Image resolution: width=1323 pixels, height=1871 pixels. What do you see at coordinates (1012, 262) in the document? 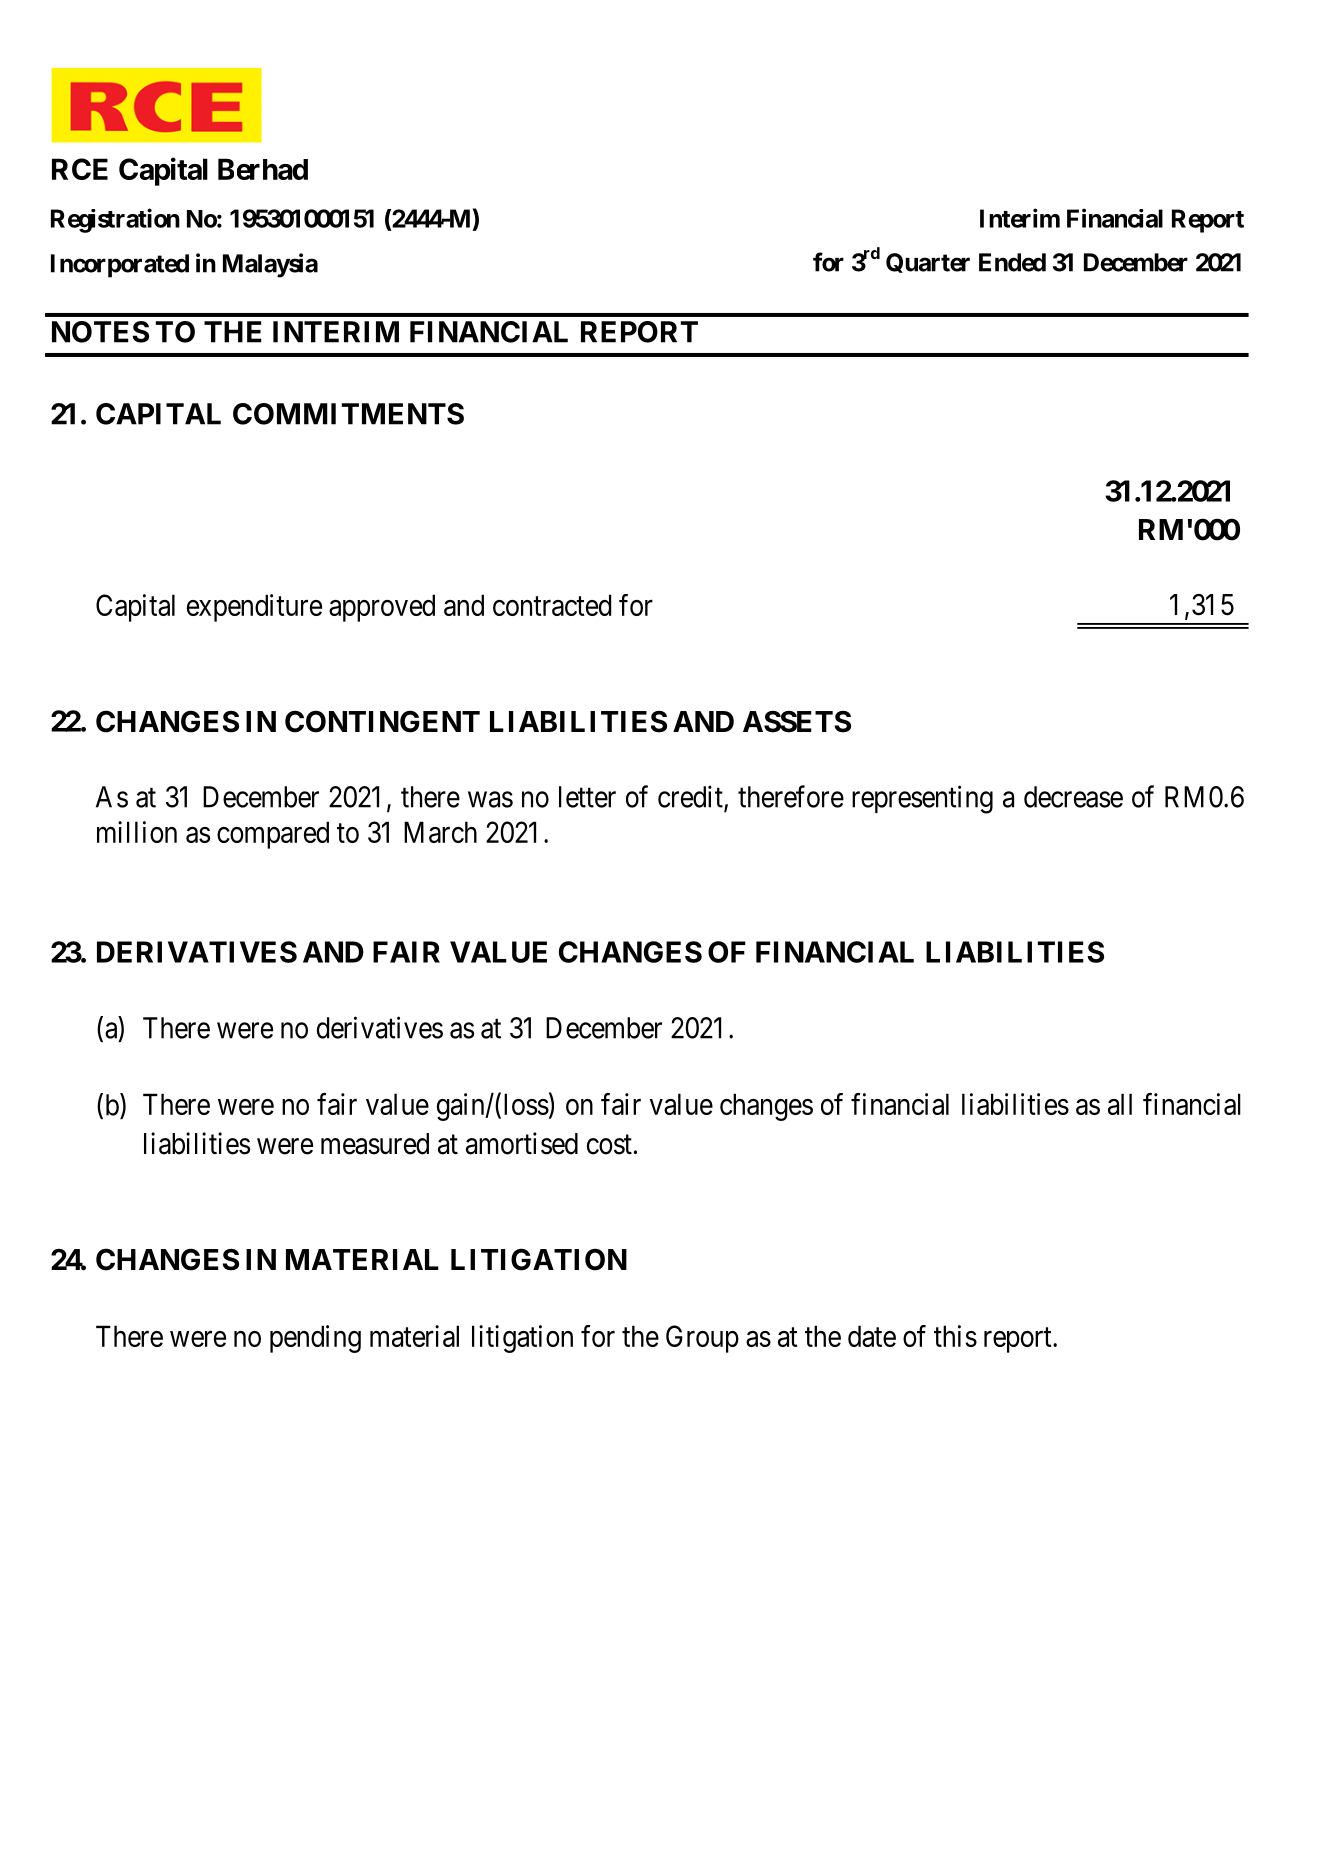
I see `Ended` at bounding box center [1012, 262].
